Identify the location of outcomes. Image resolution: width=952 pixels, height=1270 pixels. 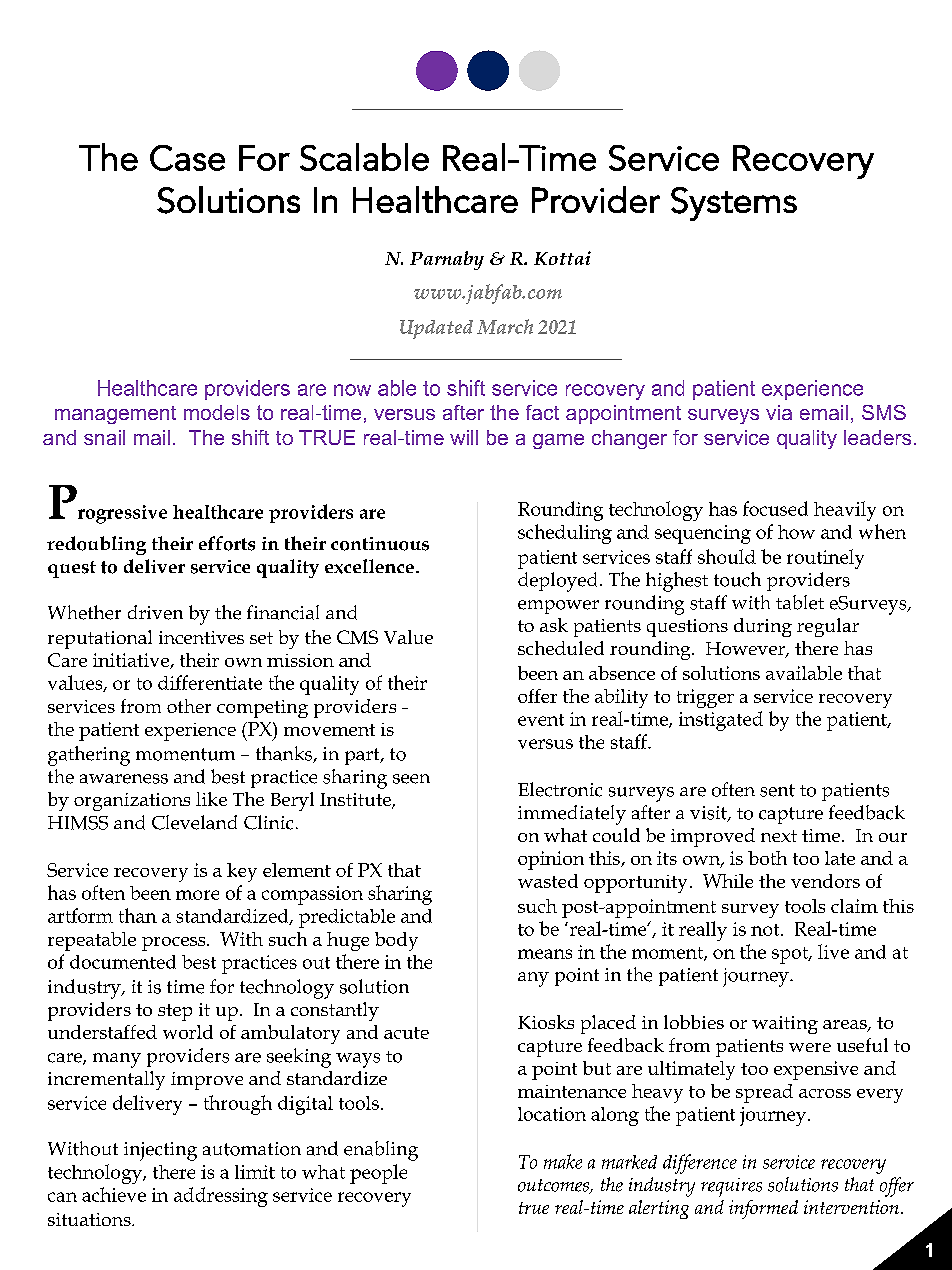
(554, 1186).
